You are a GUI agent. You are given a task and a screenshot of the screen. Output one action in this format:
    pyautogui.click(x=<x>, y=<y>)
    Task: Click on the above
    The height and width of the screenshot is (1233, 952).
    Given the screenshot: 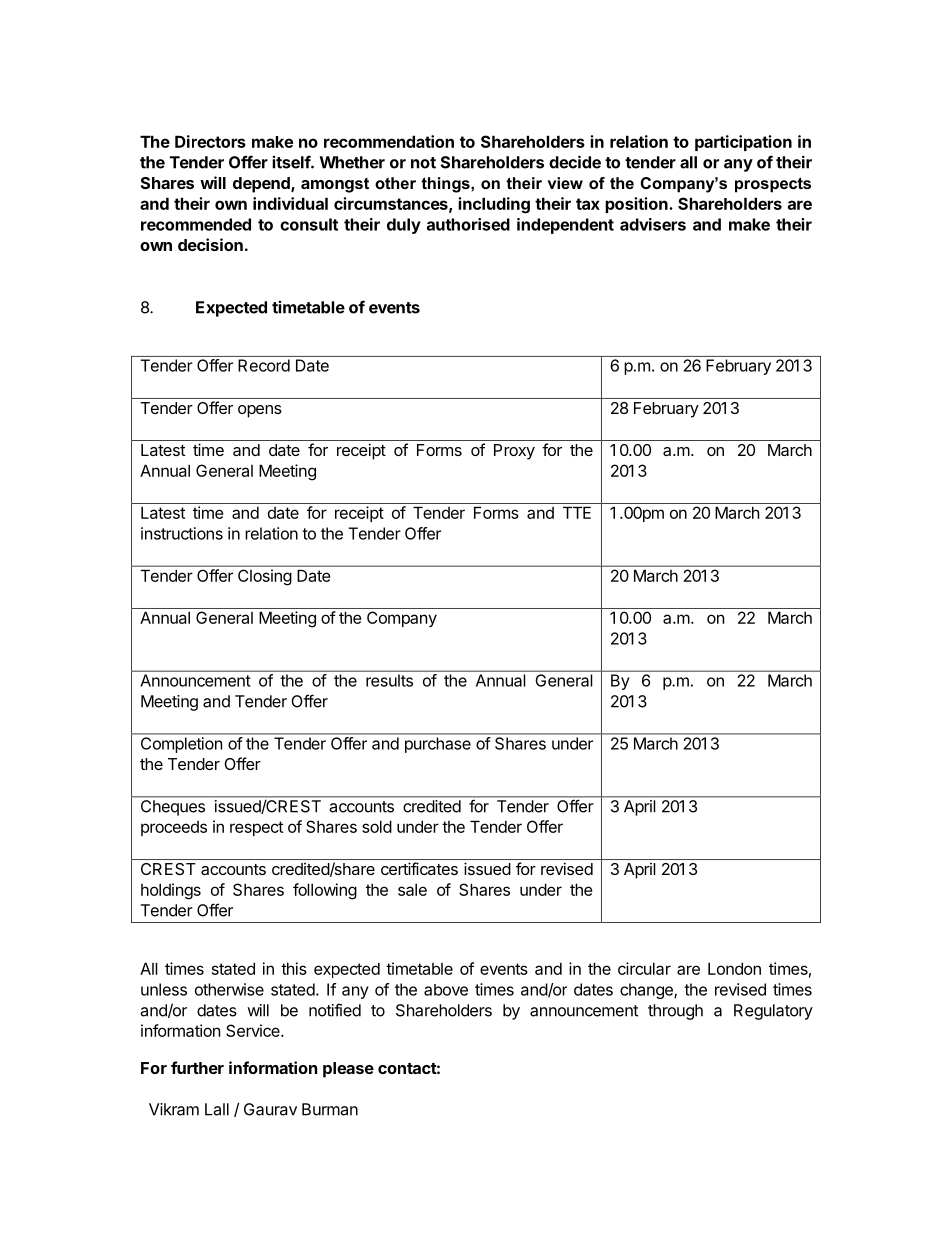 What is the action you would take?
    pyautogui.click(x=446, y=990)
